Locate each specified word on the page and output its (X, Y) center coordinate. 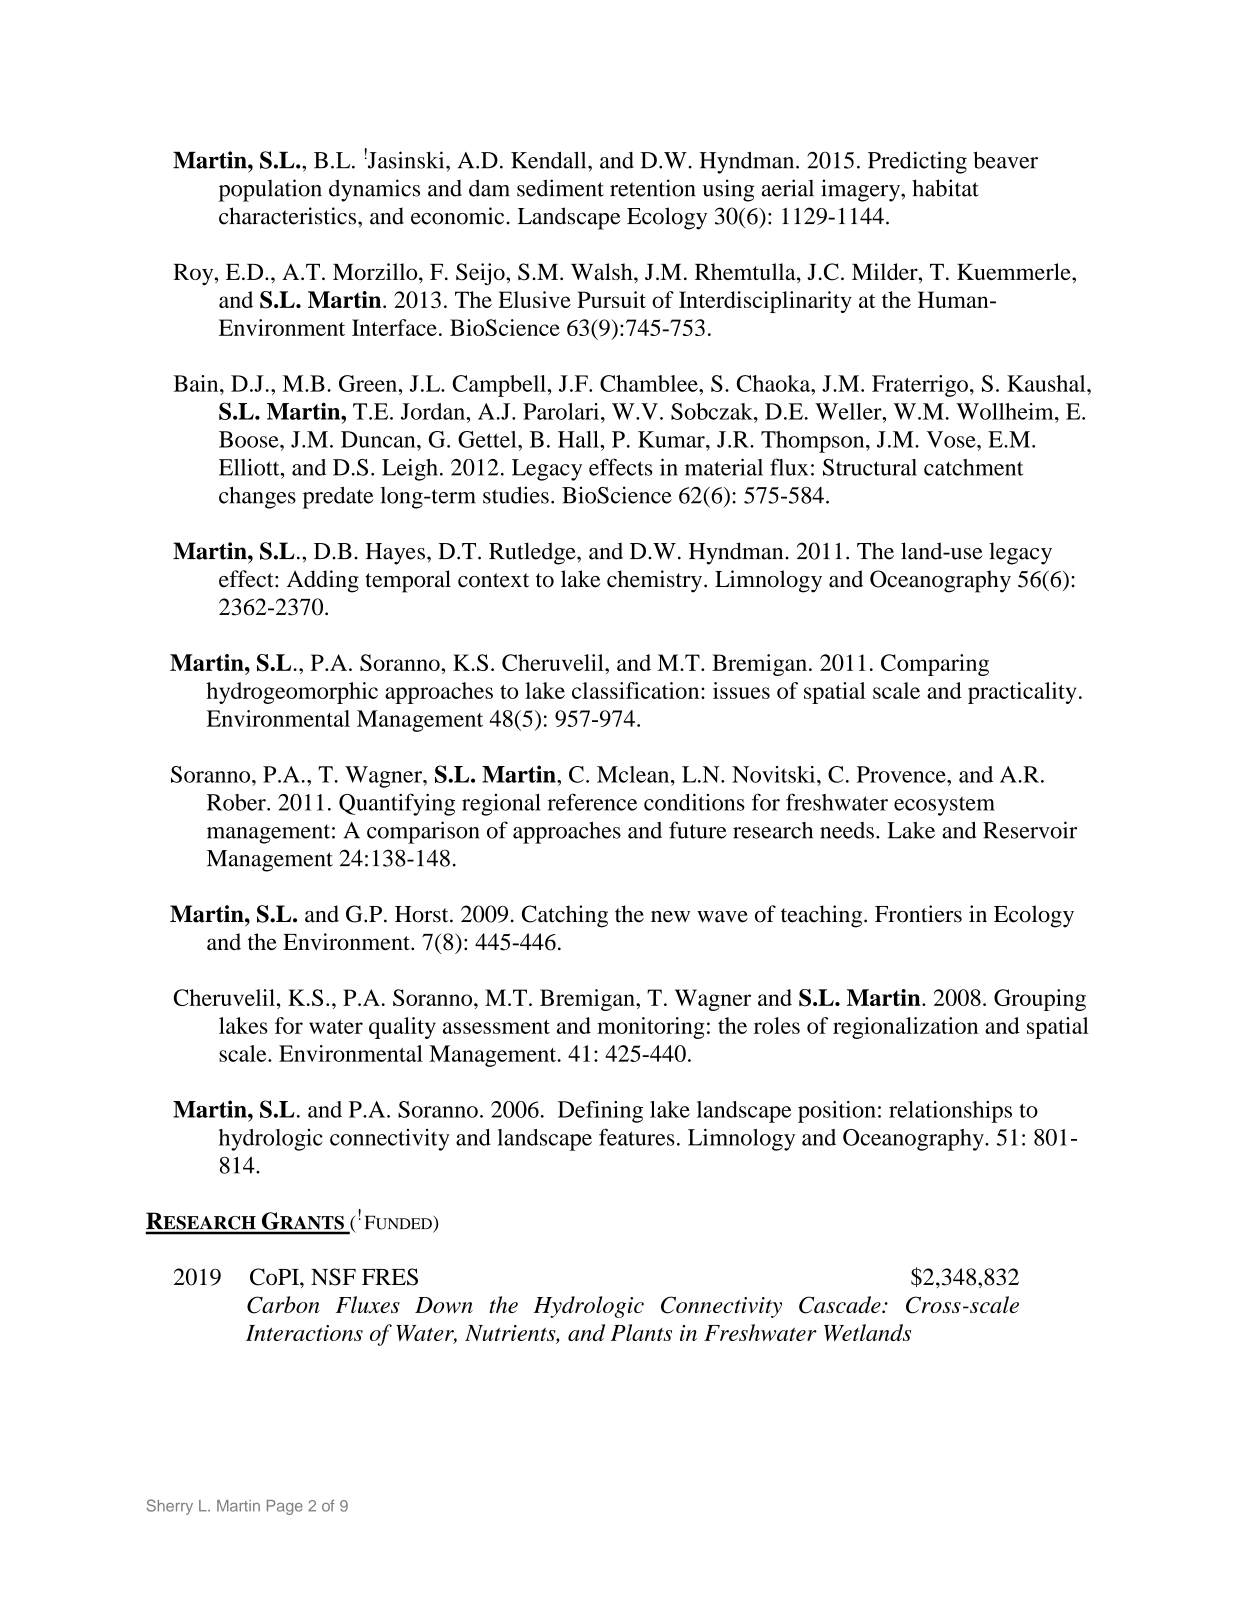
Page (285, 1507)
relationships (950, 1112)
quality (402, 1028)
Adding (323, 581)
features (637, 1137)
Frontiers (918, 914)
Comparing (935, 665)
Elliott (250, 467)
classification (637, 690)
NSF (333, 1277)
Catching (565, 916)
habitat (945, 188)
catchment (973, 467)
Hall (579, 439)
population (270, 190)
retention (653, 188)
